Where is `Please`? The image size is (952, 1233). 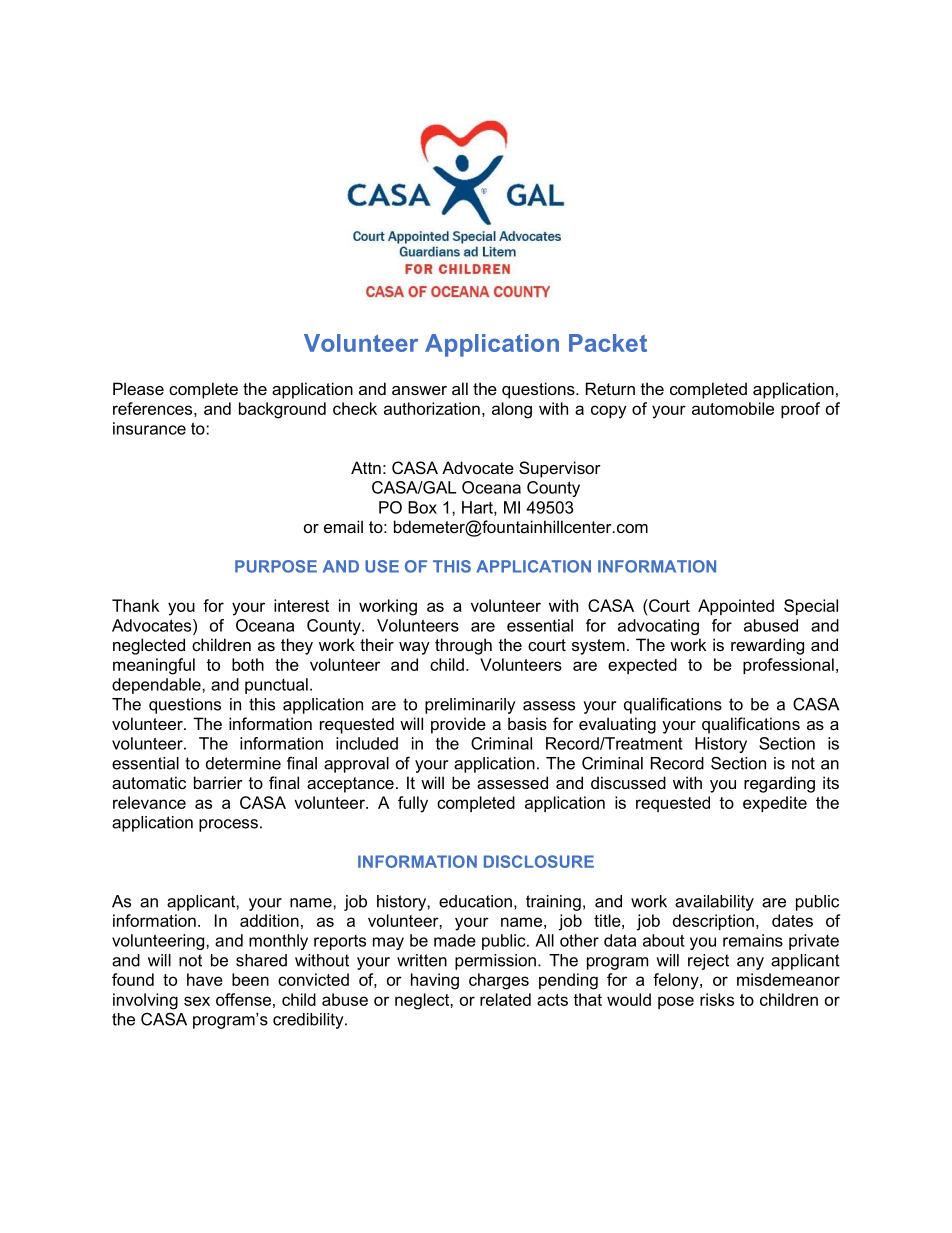 Please is located at coordinates (138, 388).
